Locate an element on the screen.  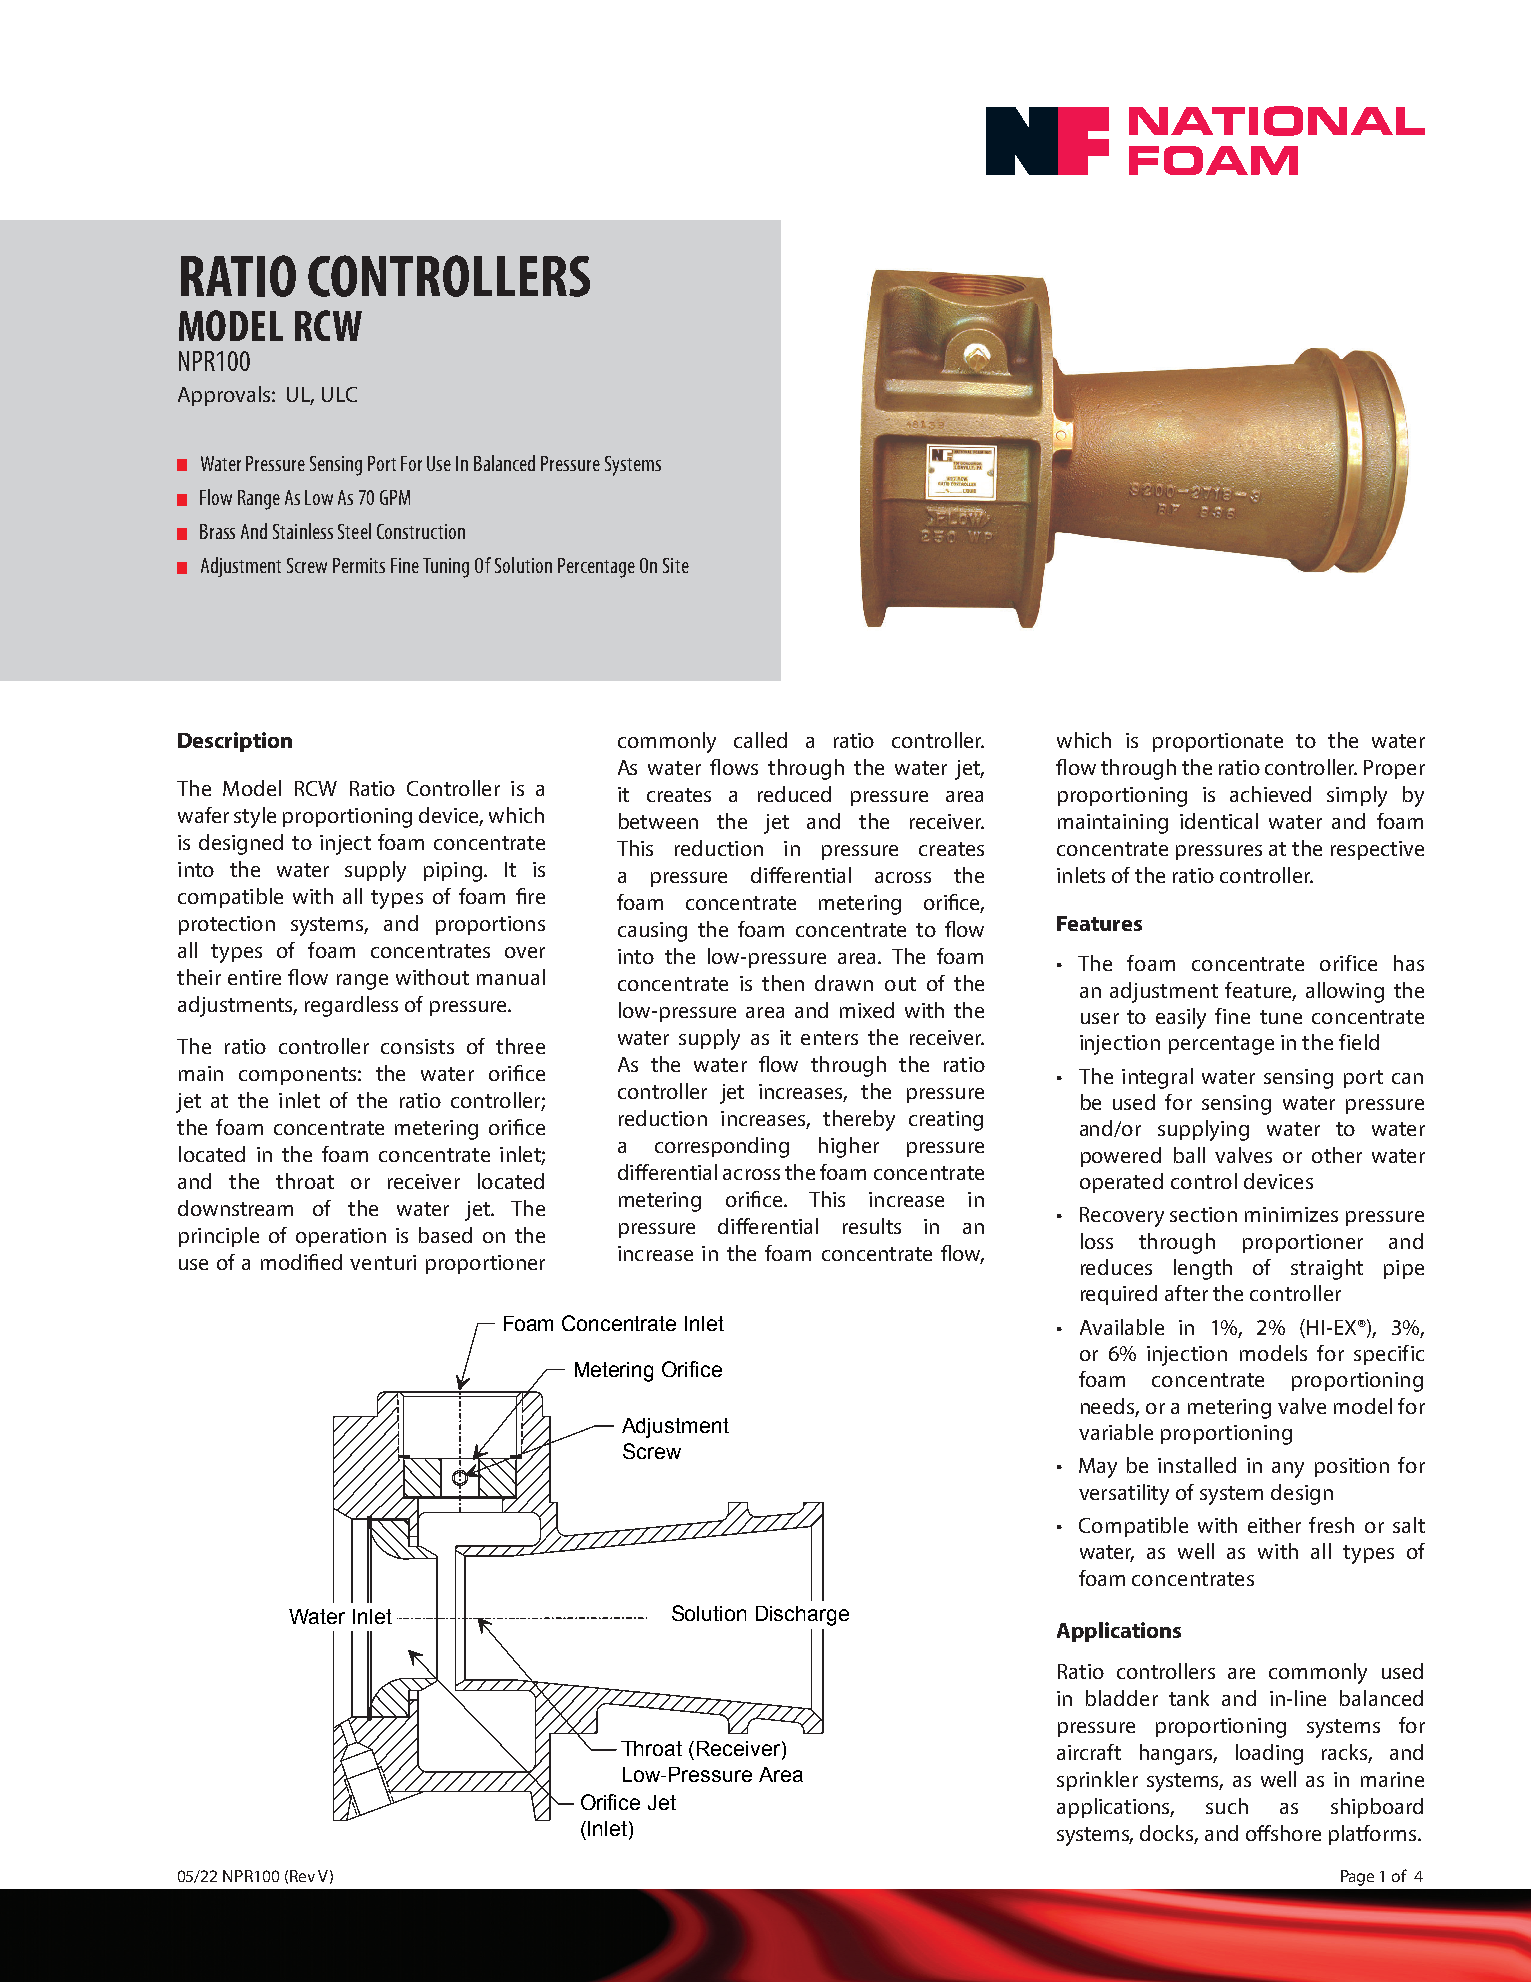
Rev is located at coordinates (302, 1876).
